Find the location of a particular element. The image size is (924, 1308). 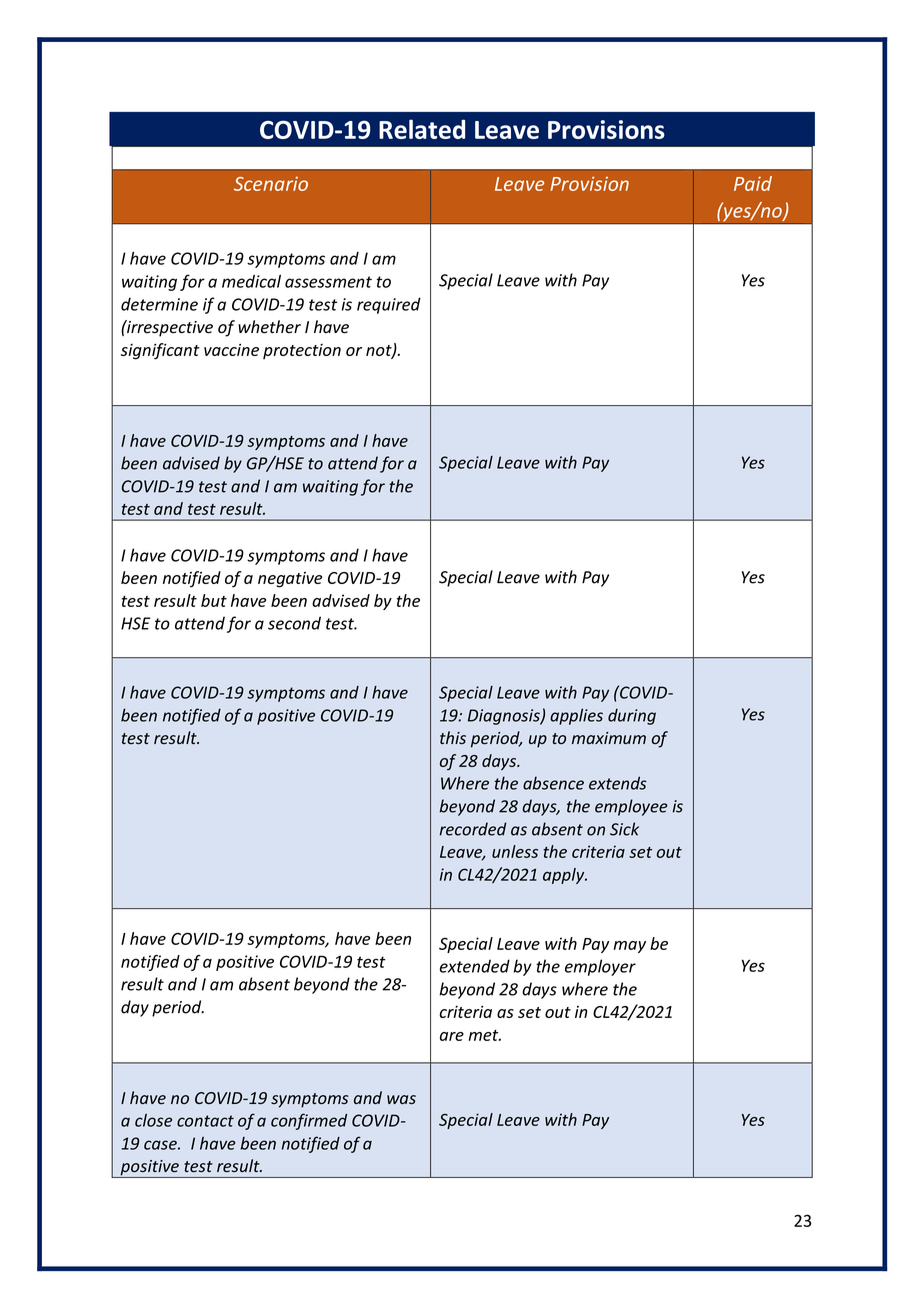

this is located at coordinates (453, 737).
